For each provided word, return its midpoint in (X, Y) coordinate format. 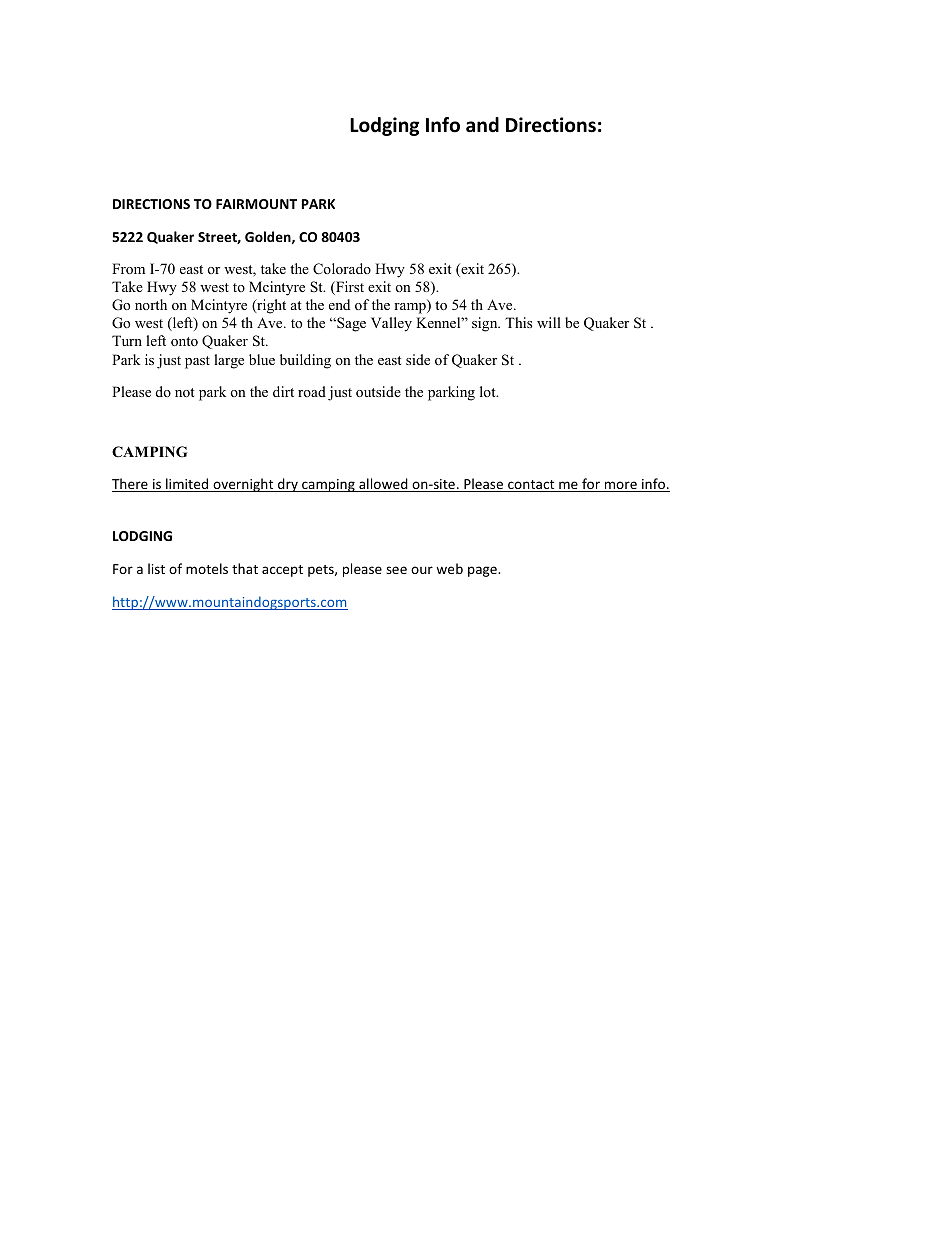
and (482, 125)
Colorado (342, 269)
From (128, 268)
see (396, 570)
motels (207, 568)
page (483, 571)
